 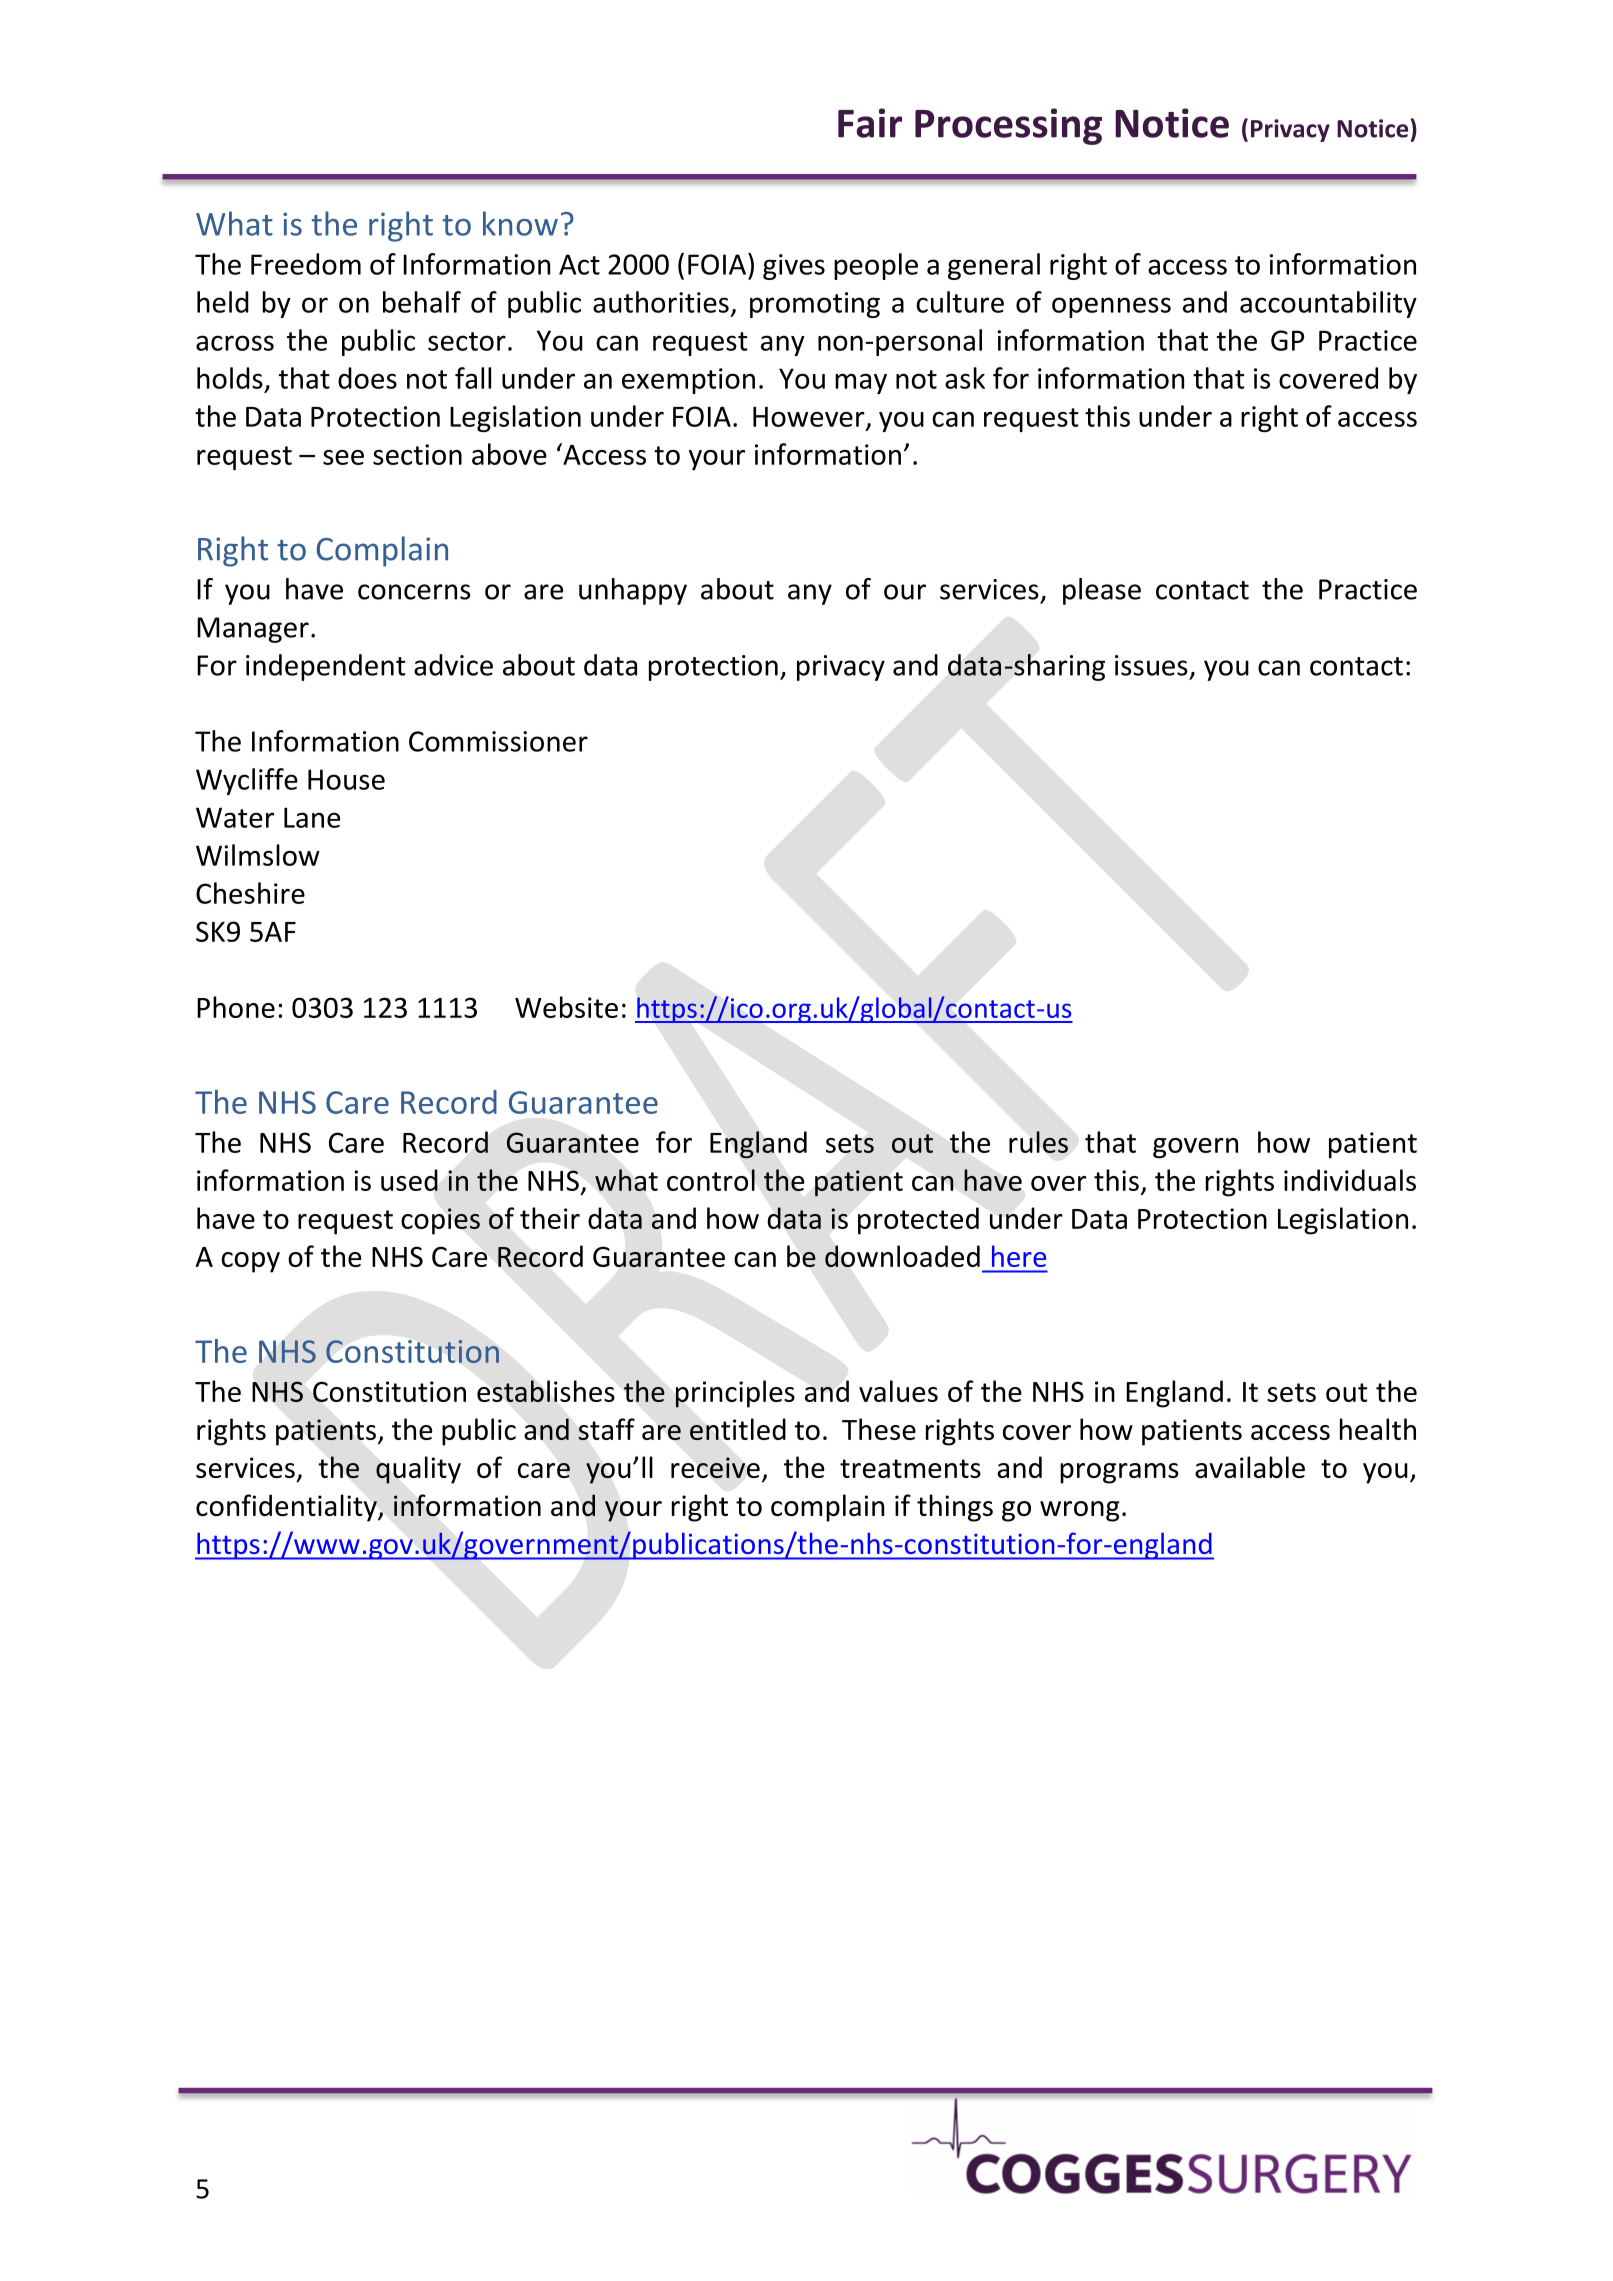 What do you see at coordinates (1250, 1467) in the screenshot?
I see `available` at bounding box center [1250, 1467].
